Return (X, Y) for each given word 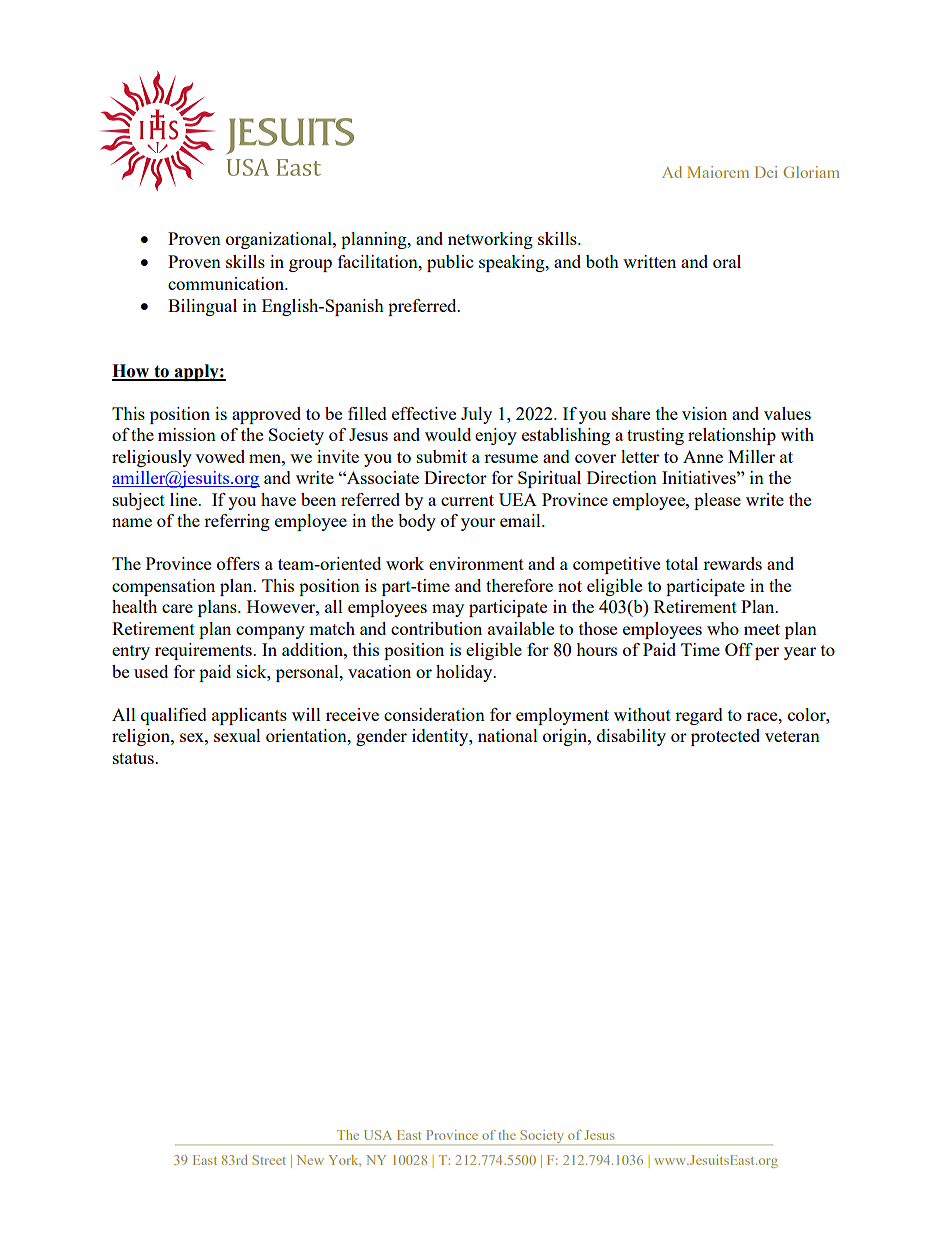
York (344, 1160)
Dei (766, 172)
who (723, 628)
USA (378, 1135)
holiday (465, 673)
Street (269, 1160)
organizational (280, 240)
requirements (204, 651)
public (450, 263)
